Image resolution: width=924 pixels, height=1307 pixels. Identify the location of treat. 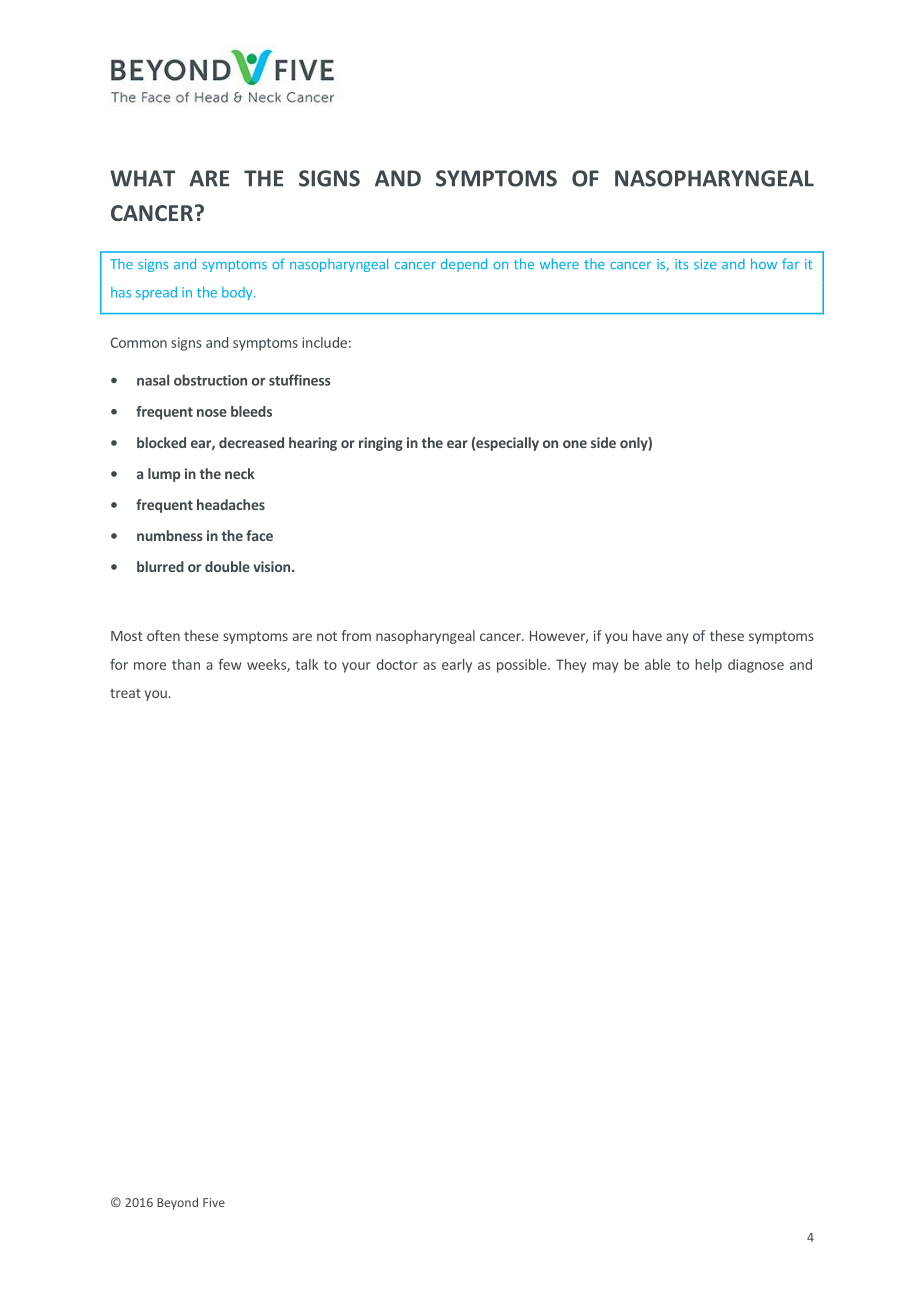
(125, 693).
